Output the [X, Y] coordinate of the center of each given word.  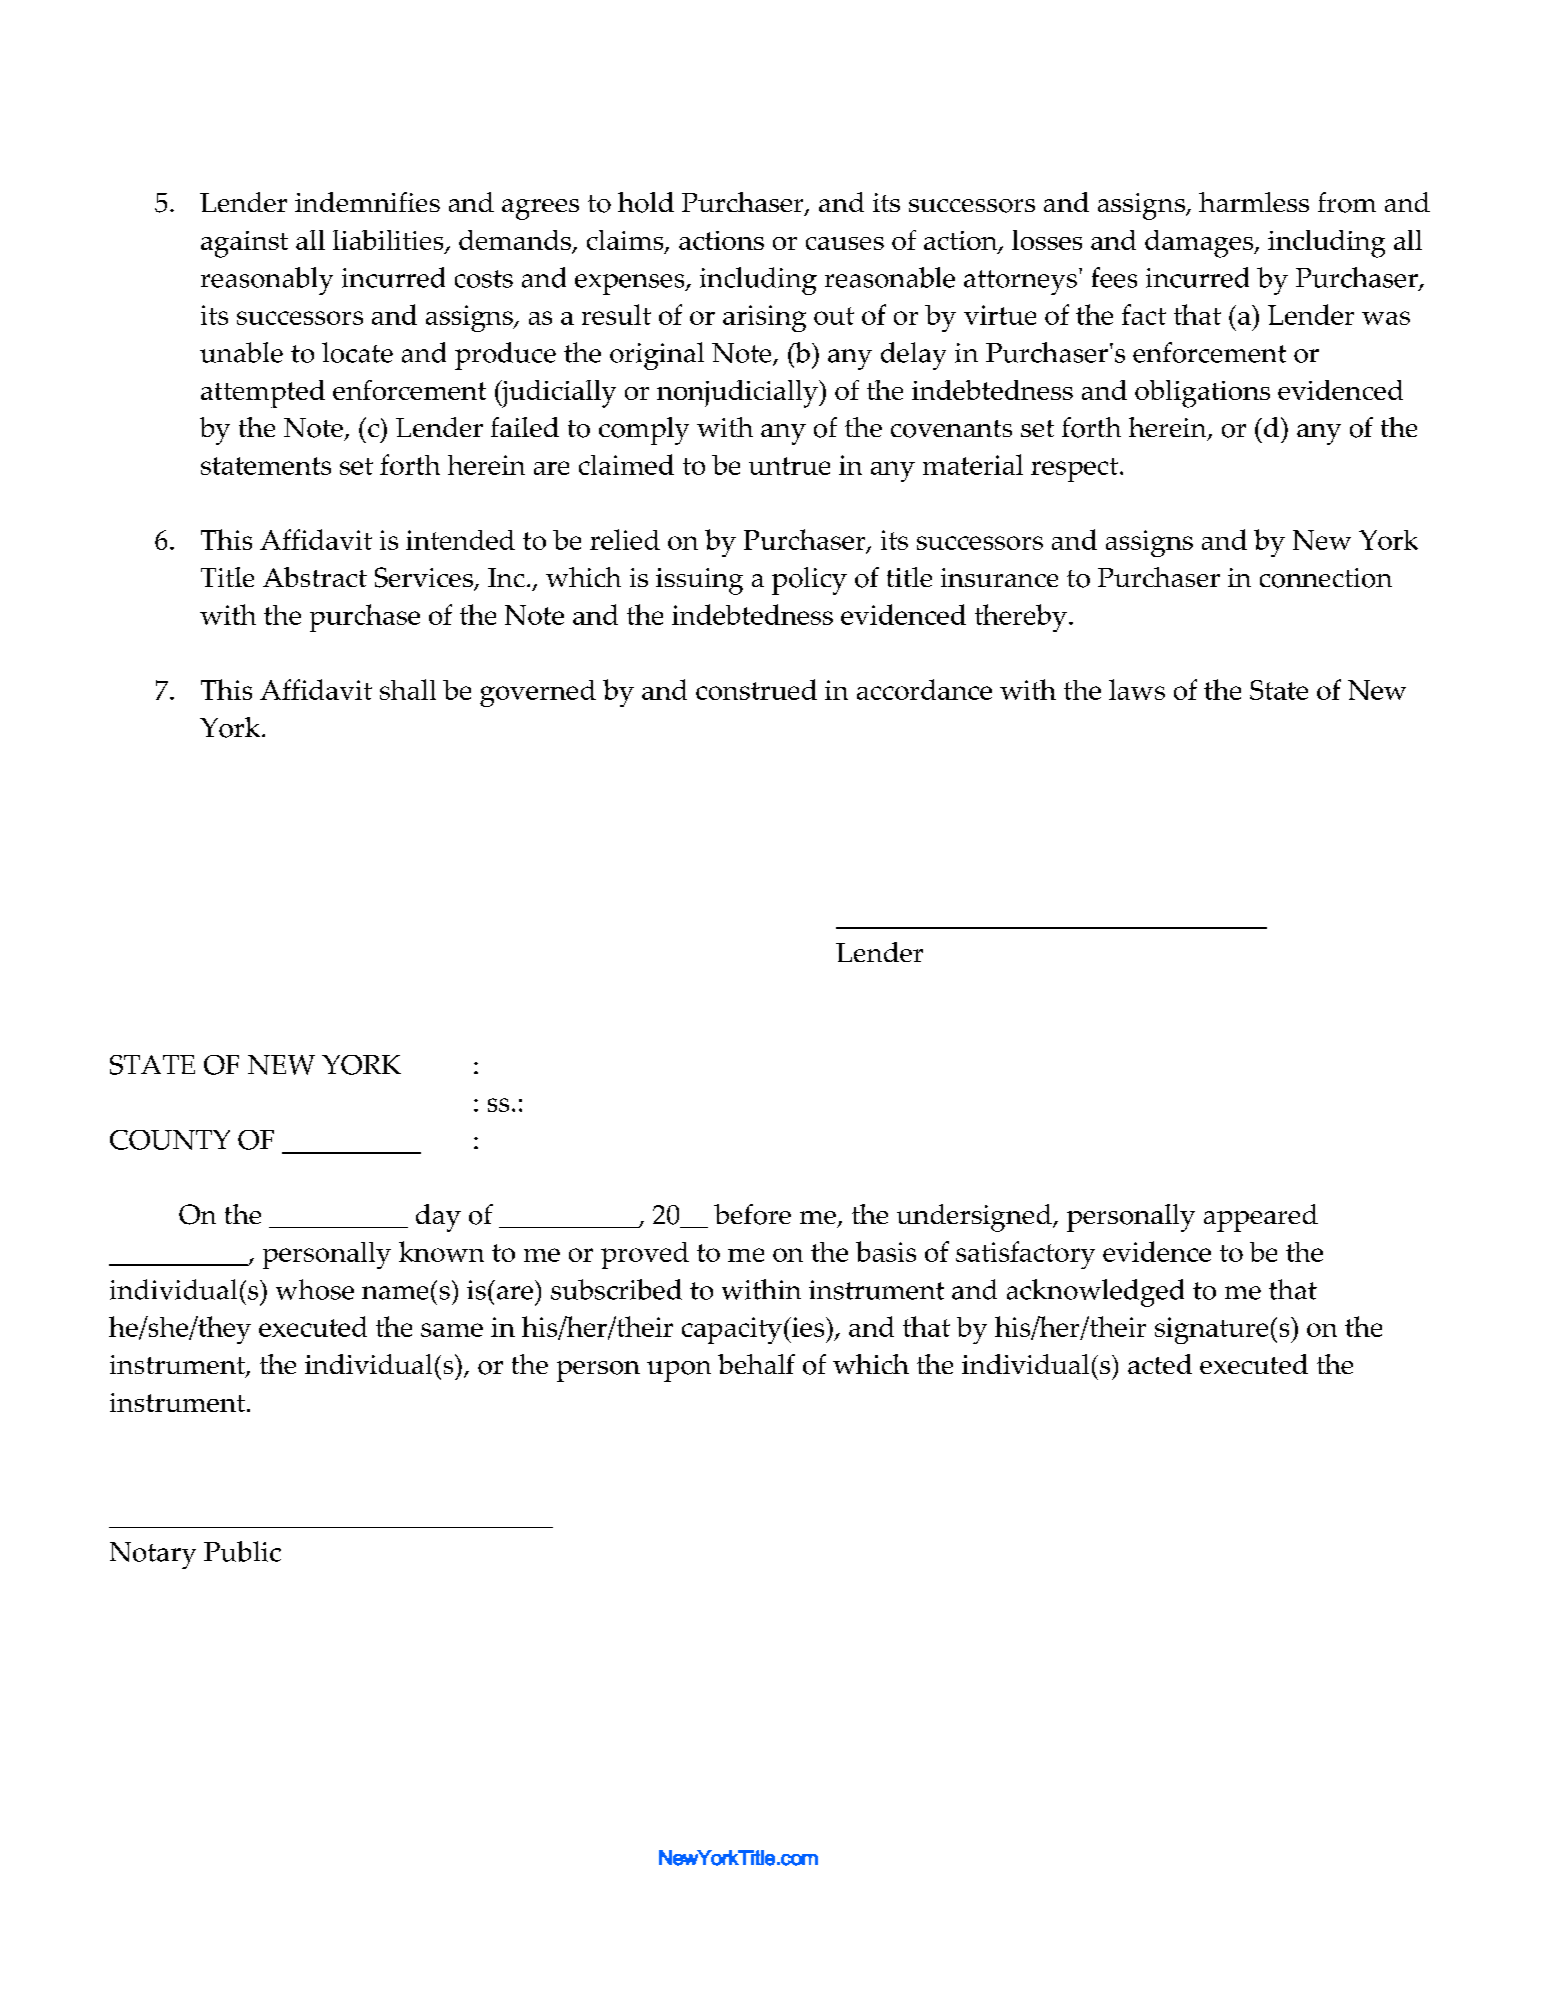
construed [756, 689]
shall [408, 689]
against [244, 244]
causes [845, 243]
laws [1137, 689]
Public [242, 1551]
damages [1200, 244]
